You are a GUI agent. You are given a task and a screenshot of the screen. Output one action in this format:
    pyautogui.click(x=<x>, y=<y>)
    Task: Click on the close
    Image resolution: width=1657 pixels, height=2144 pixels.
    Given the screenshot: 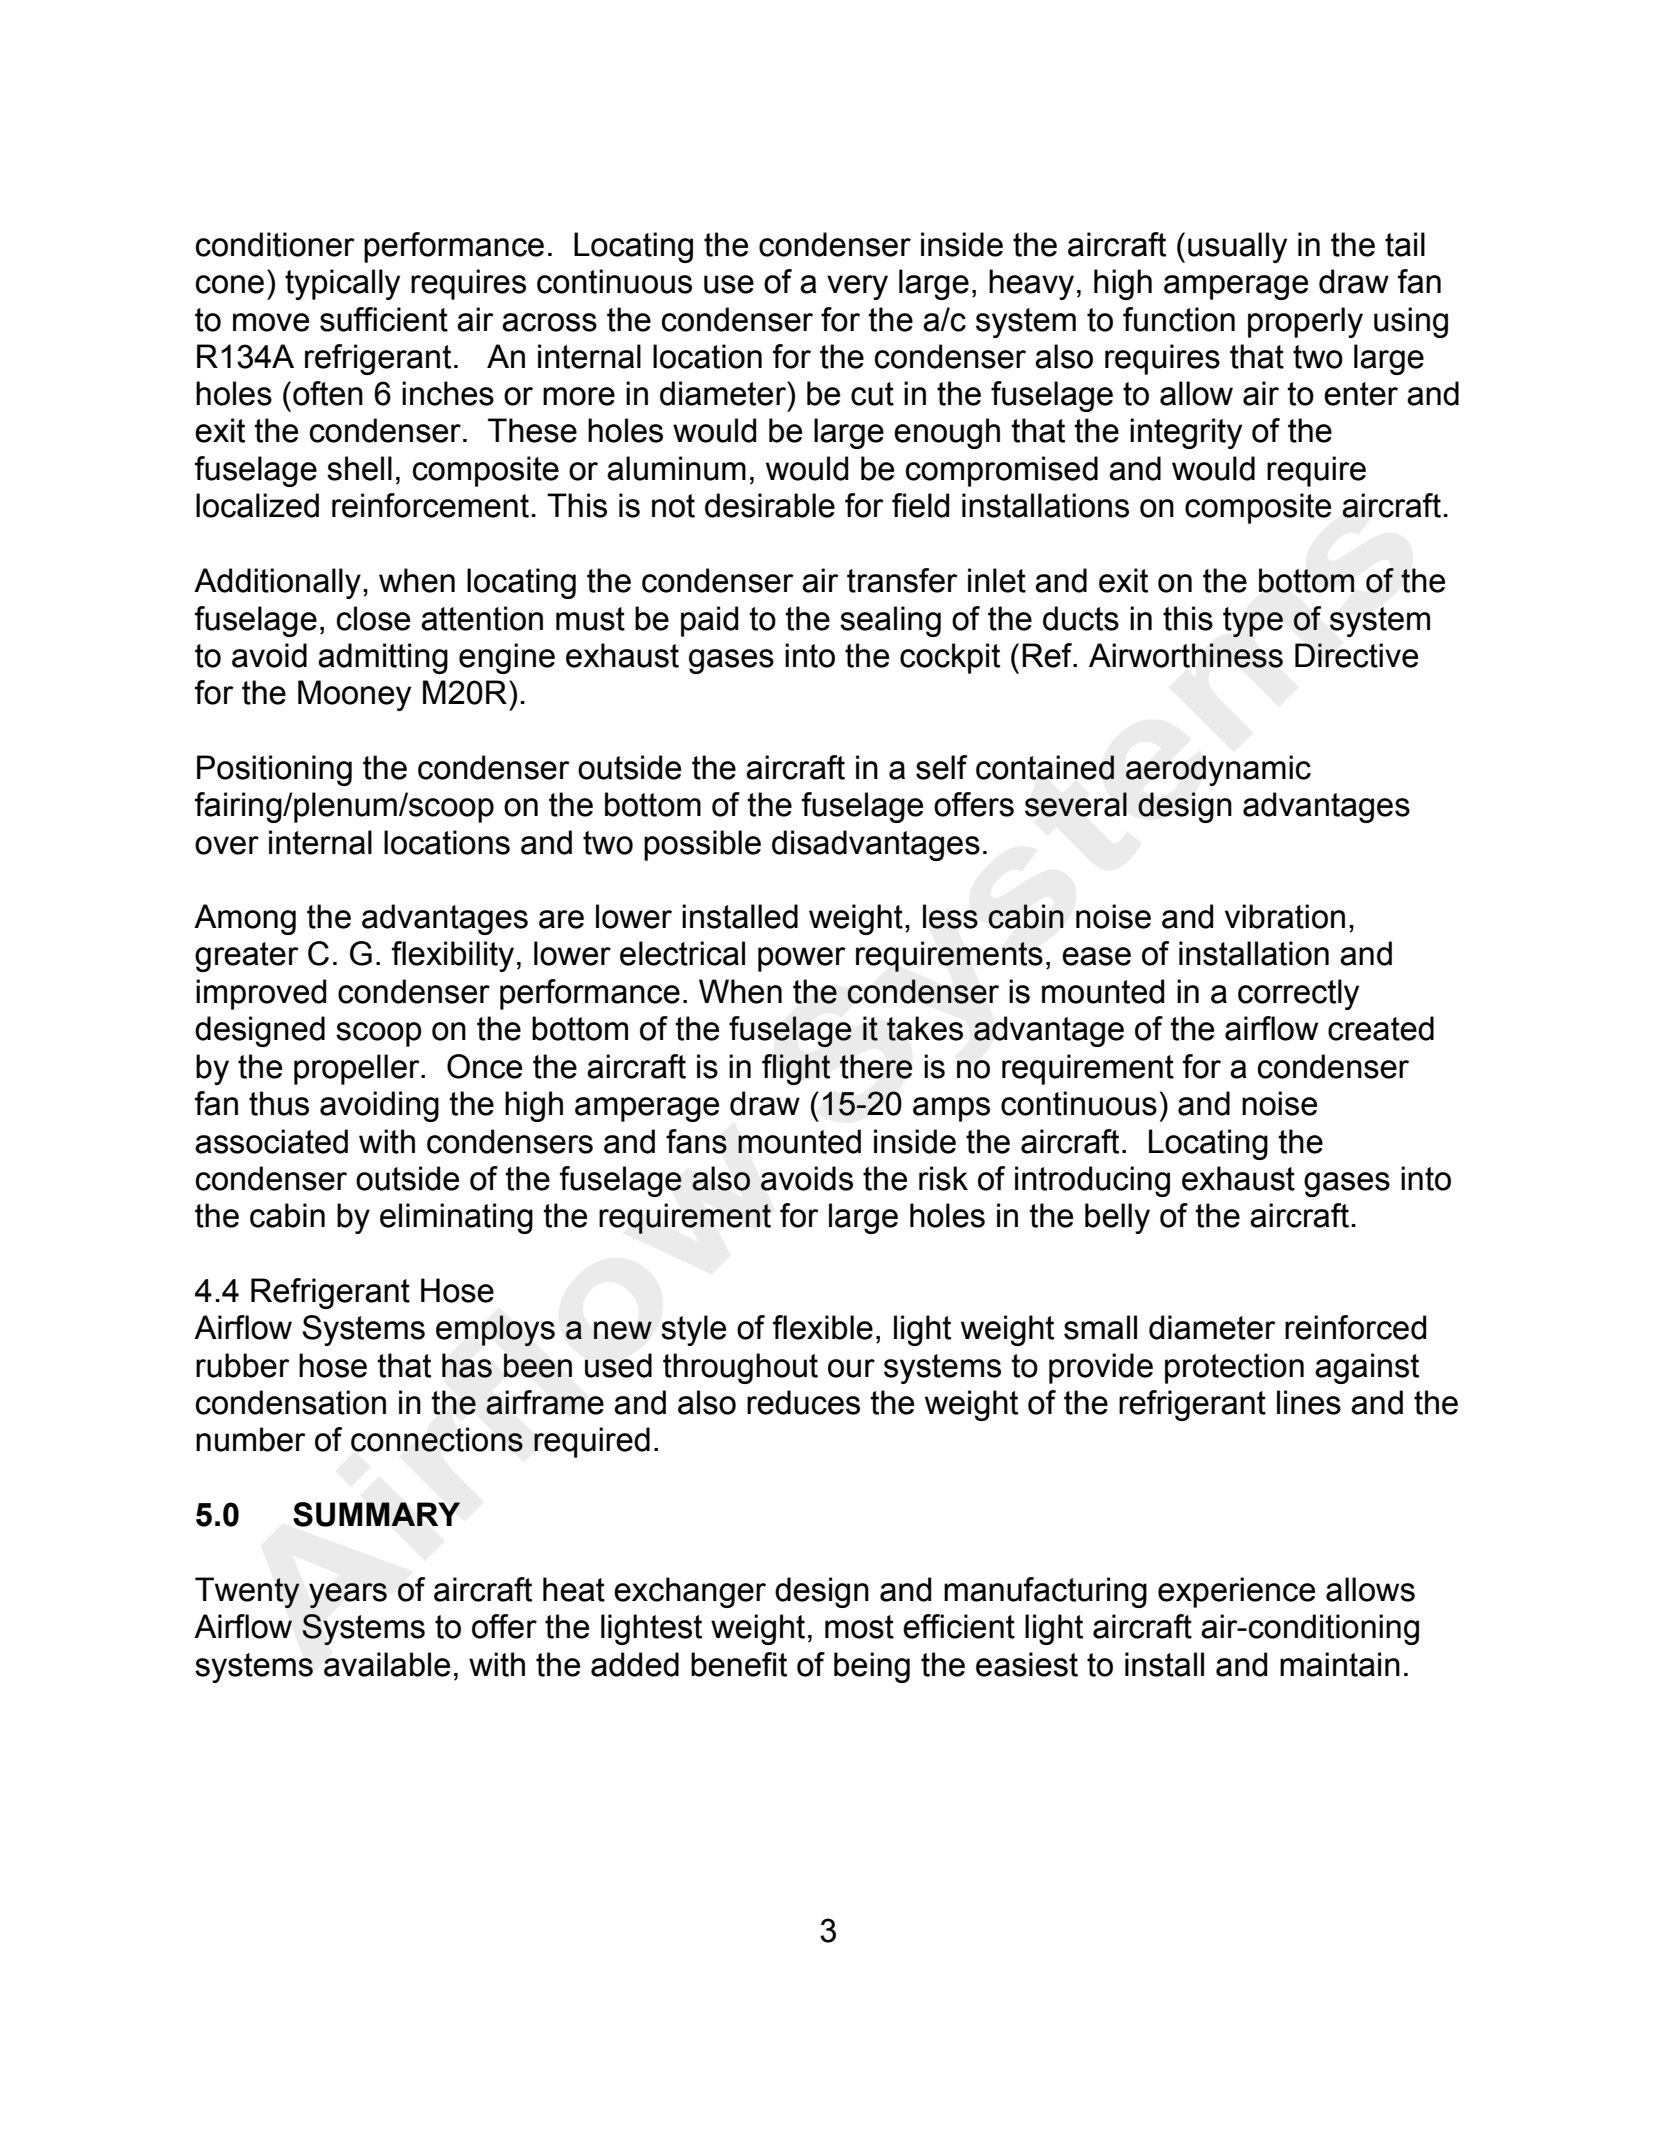 What is the action you would take?
    pyautogui.click(x=373, y=618)
